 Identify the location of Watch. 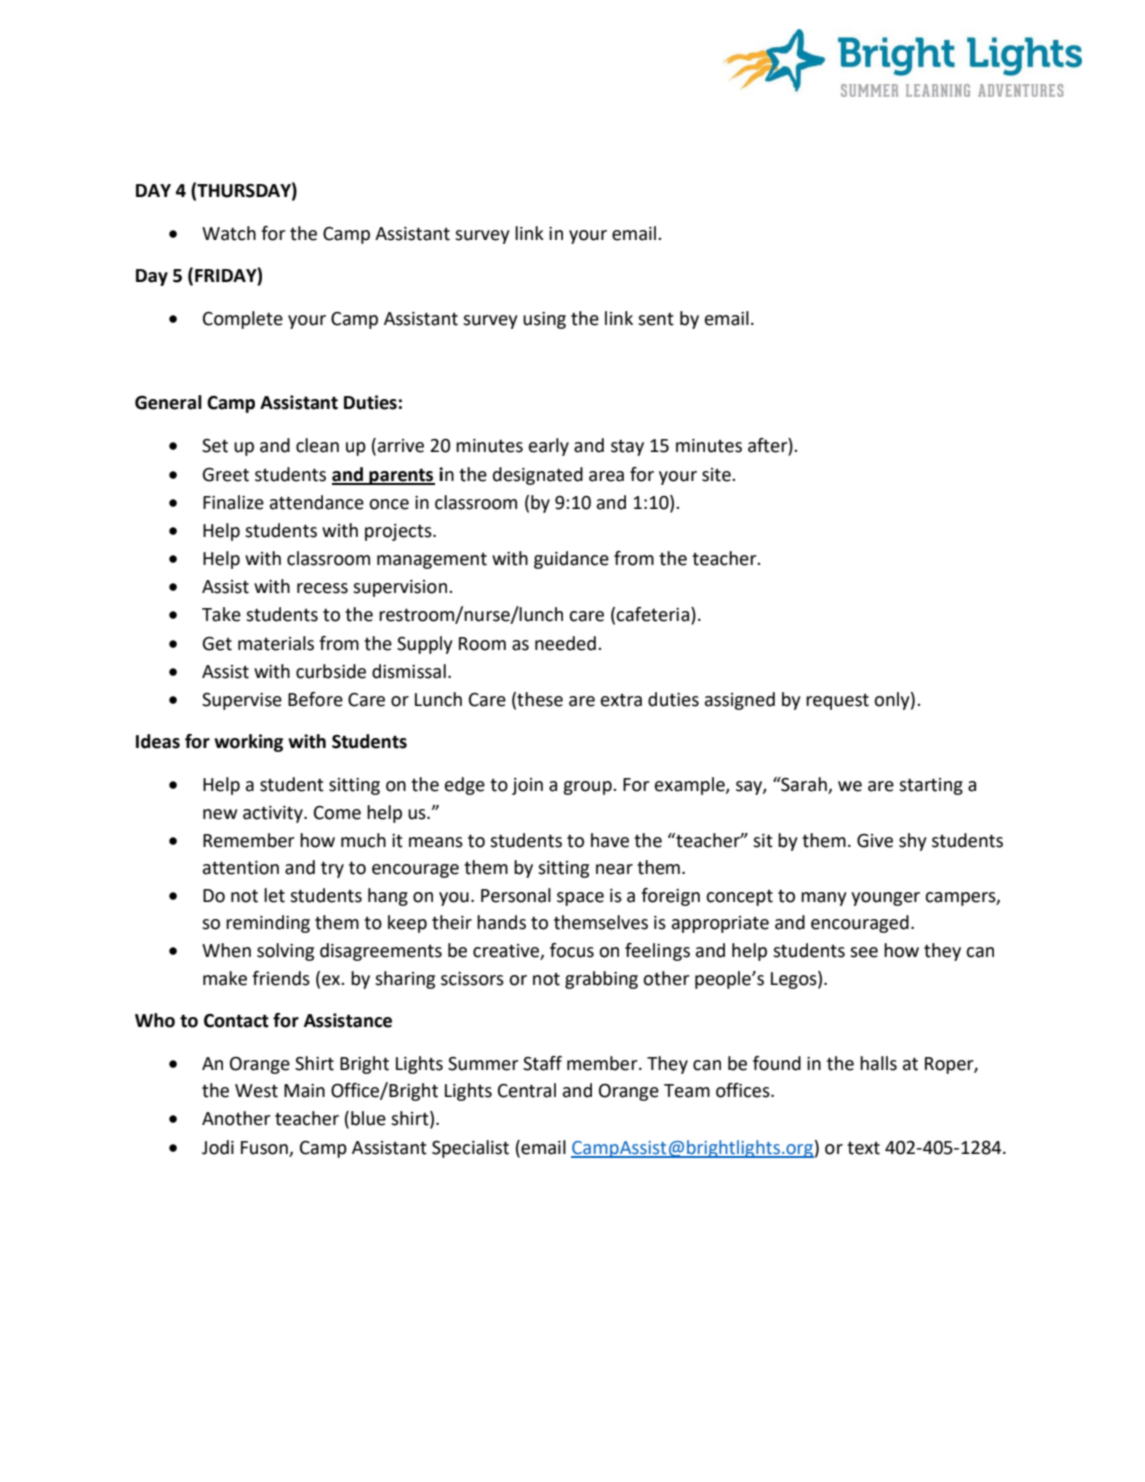
(229, 233).
